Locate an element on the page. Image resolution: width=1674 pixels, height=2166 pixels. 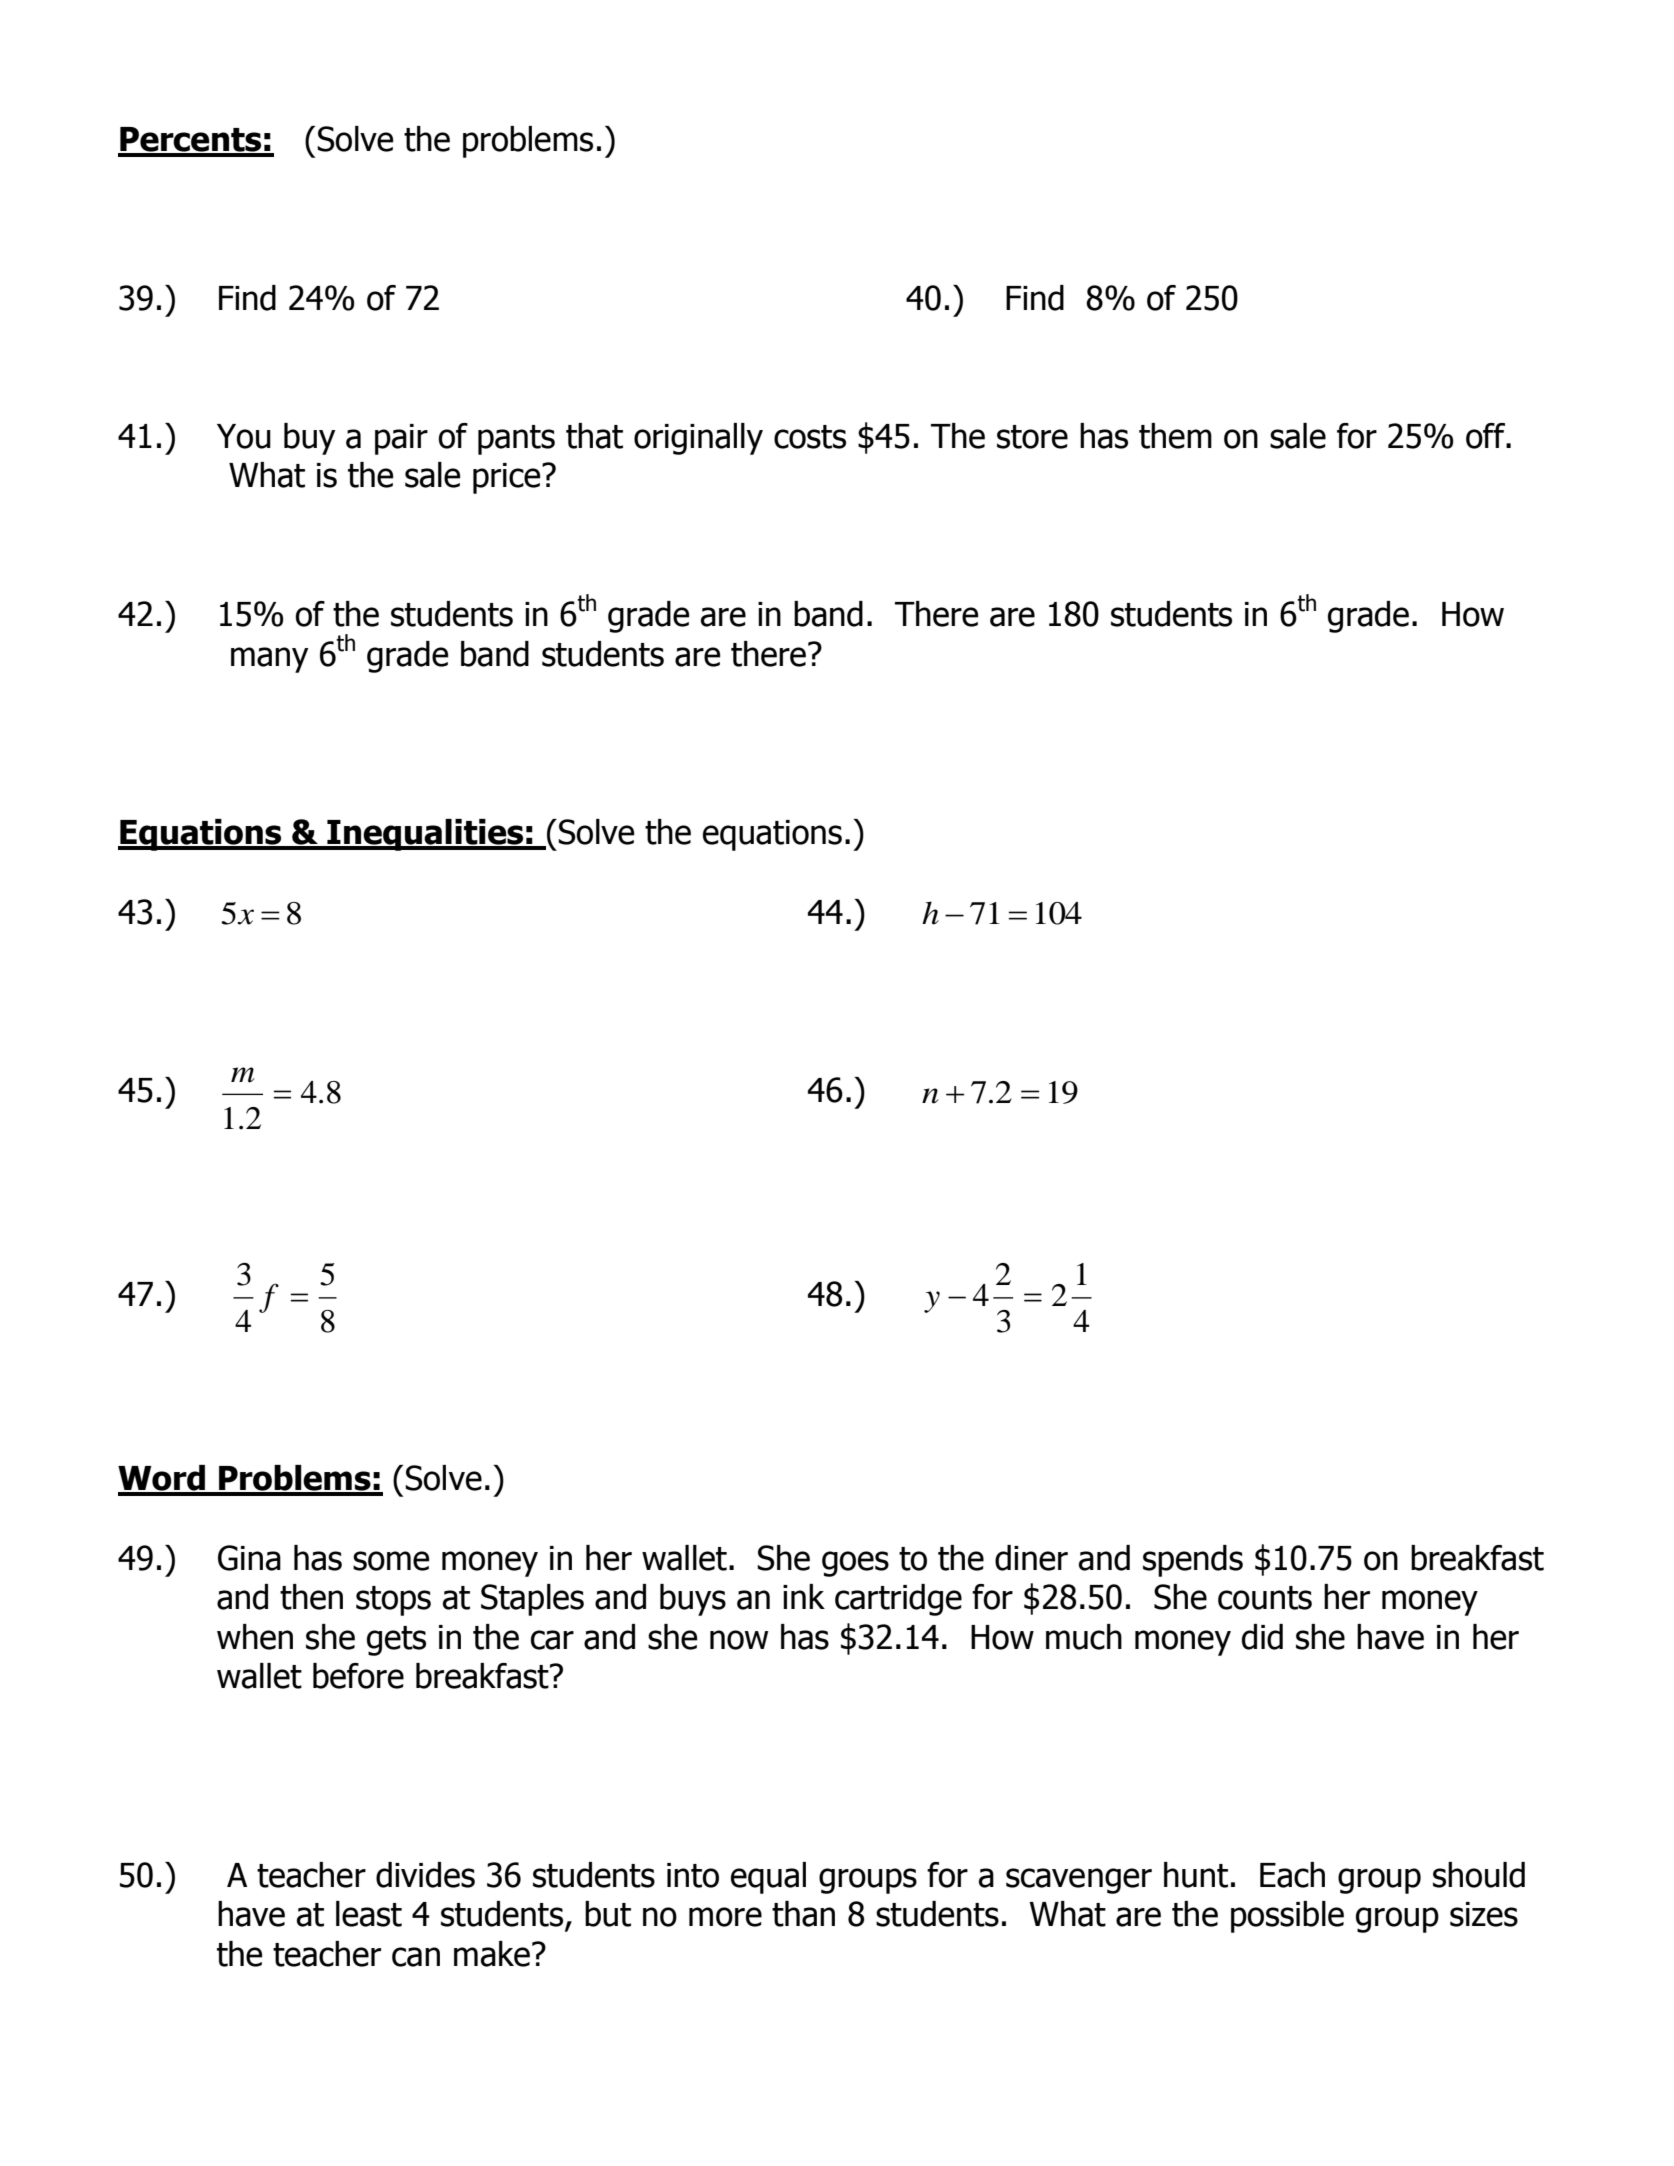
goes is located at coordinates (855, 1564).
